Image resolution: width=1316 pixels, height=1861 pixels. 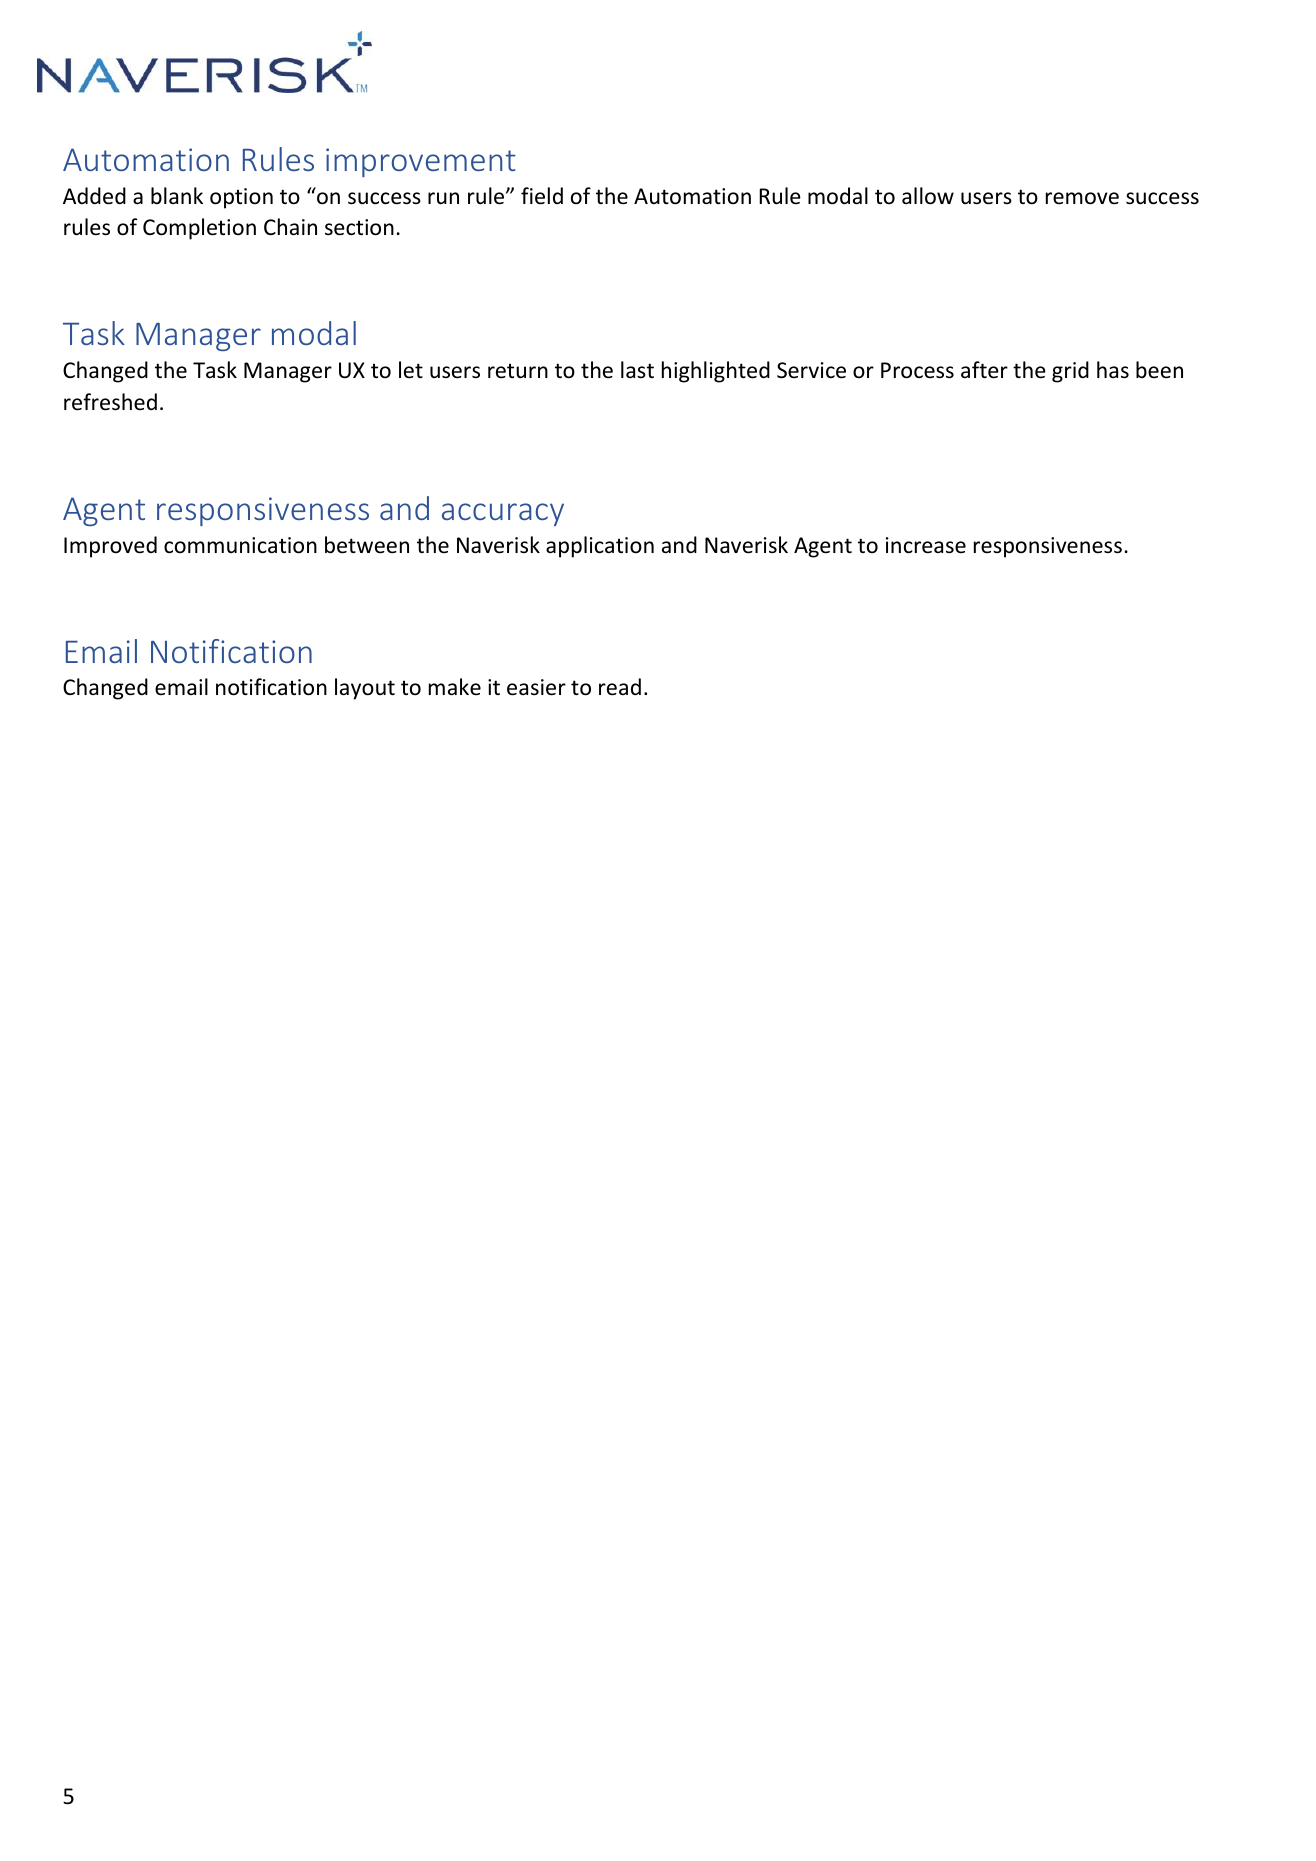 I want to click on remove, so click(x=1082, y=198).
